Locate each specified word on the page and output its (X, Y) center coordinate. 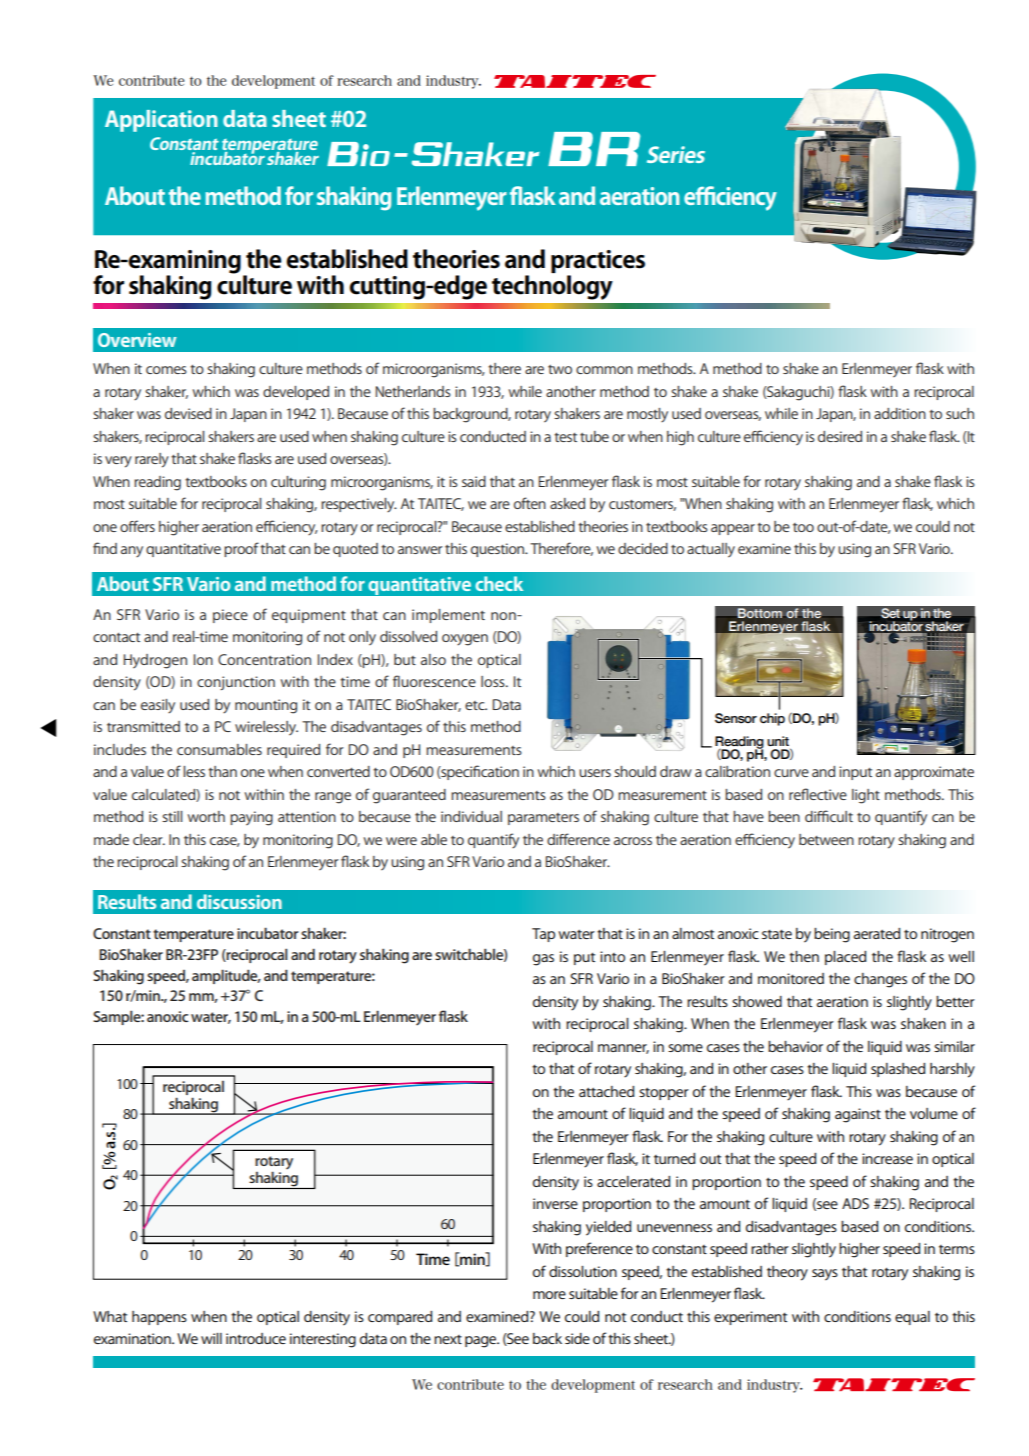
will (211, 1338)
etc (476, 705)
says (825, 1275)
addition (900, 413)
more (549, 1295)
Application (161, 121)
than (222, 771)
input (855, 773)
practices (598, 263)
